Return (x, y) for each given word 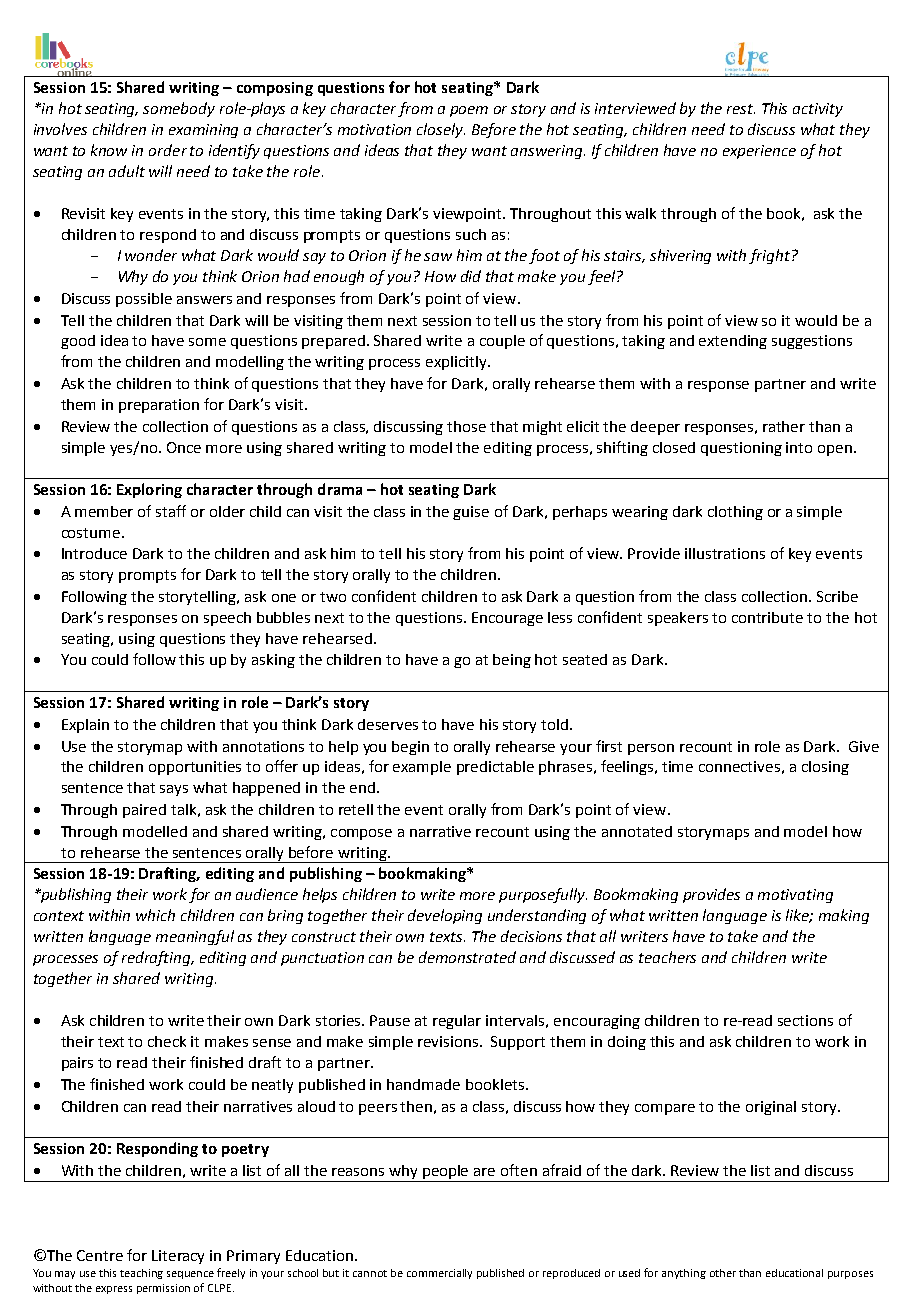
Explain (85, 726)
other (723, 1273)
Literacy (178, 1257)
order (168, 150)
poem (469, 111)
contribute (767, 617)
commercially (439, 1274)
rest (741, 109)
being (512, 661)
